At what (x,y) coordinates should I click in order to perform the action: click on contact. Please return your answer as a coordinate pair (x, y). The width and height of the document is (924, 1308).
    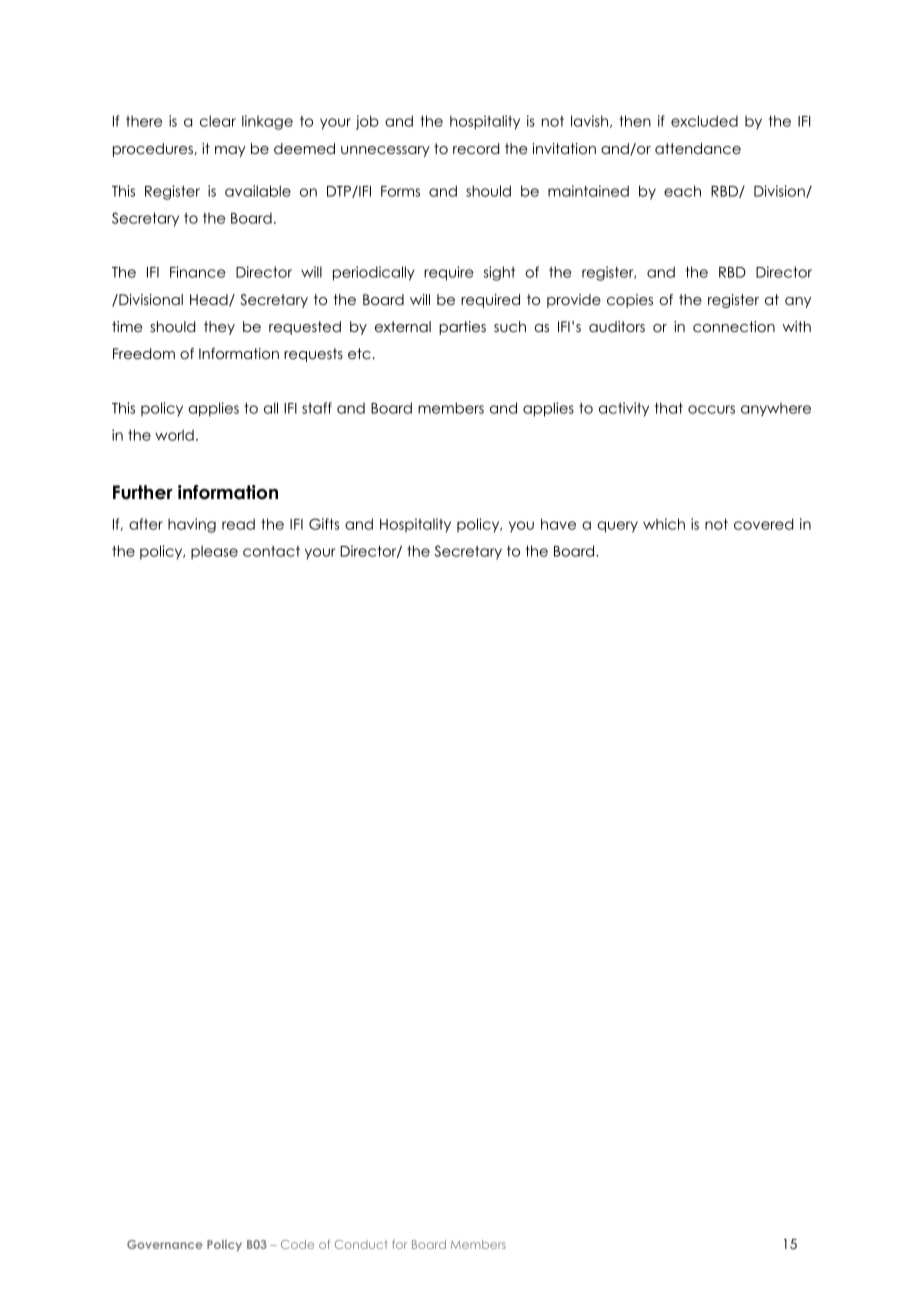
    Looking at the image, I should click on (271, 551).
